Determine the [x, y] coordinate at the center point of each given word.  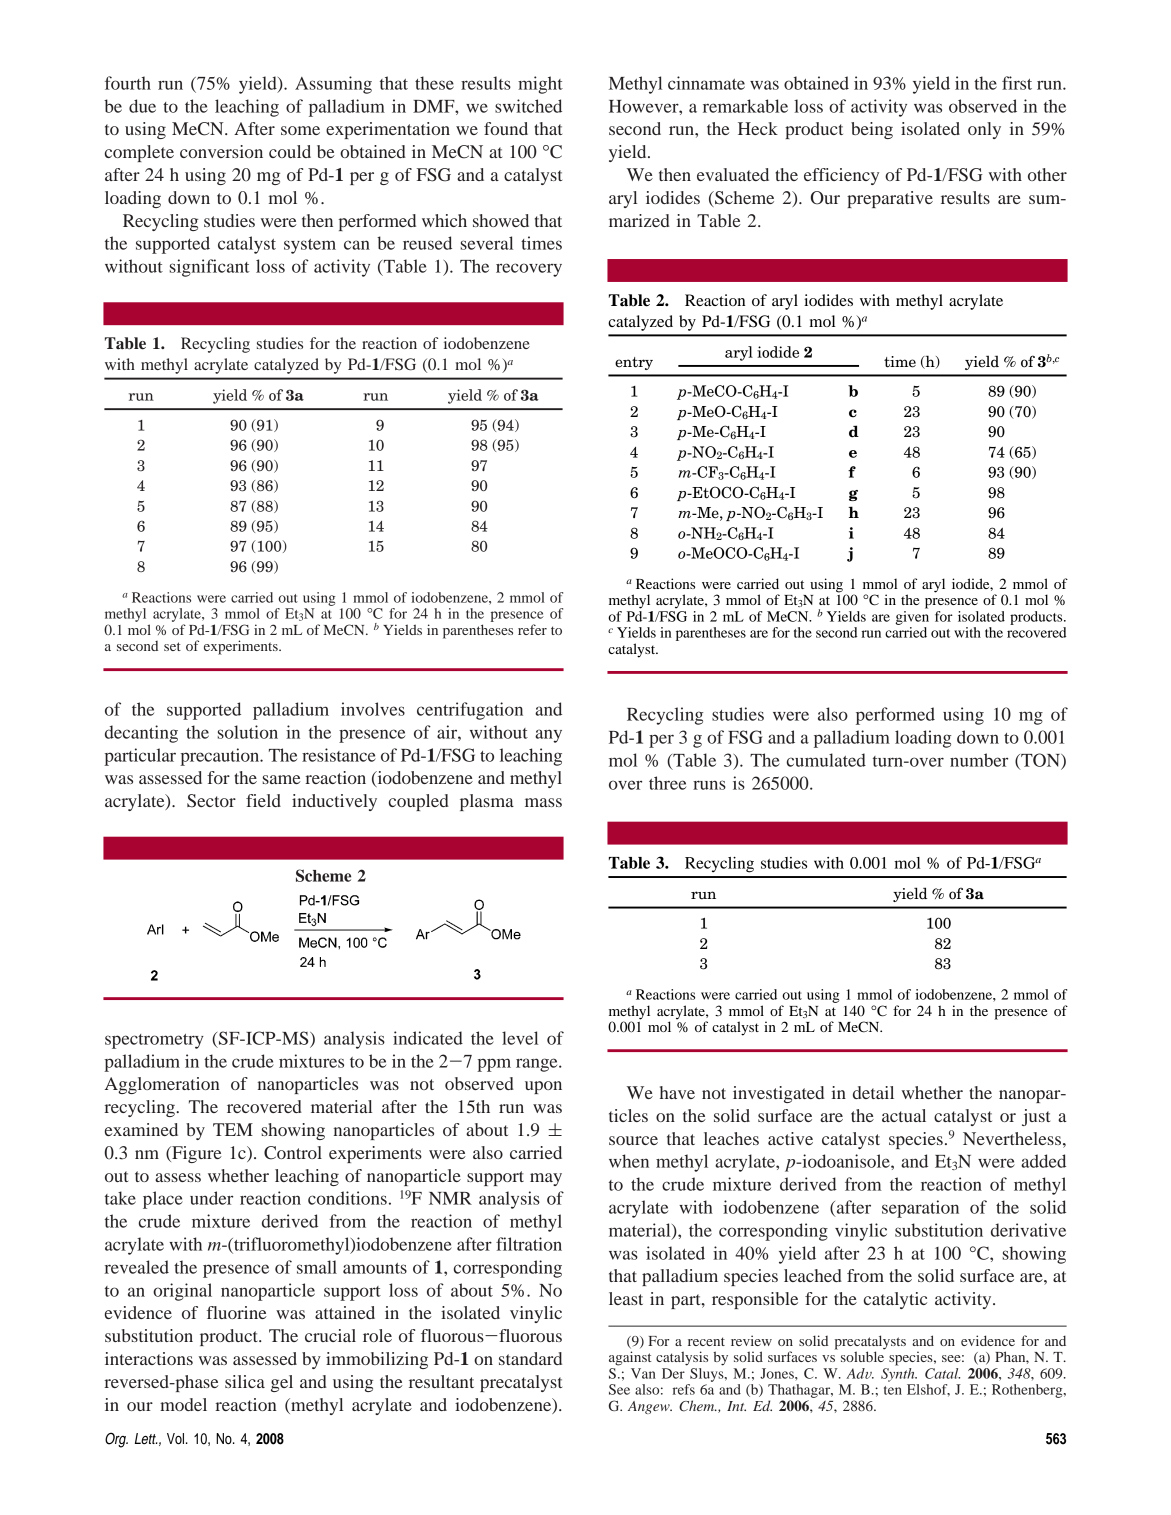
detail [873, 1092]
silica [245, 1381]
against [630, 1358]
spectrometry [154, 1041]
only [984, 130]
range [538, 1065]
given [912, 618]
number [979, 760]
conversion [221, 151]
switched [528, 106]
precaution [221, 757]
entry [634, 363]
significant [210, 268]
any [548, 736]
